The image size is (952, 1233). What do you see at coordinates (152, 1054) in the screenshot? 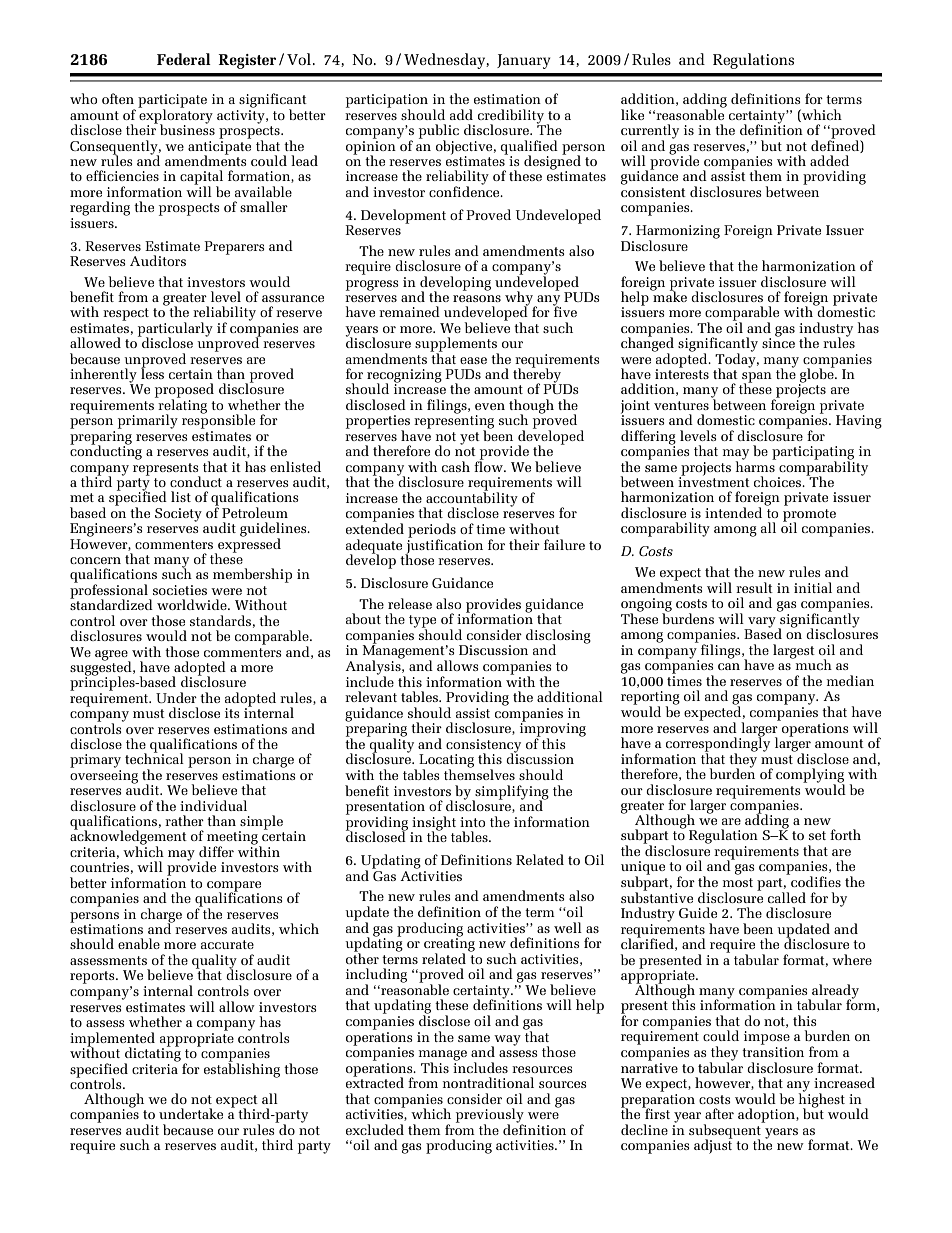
I see `dictating` at bounding box center [152, 1054].
